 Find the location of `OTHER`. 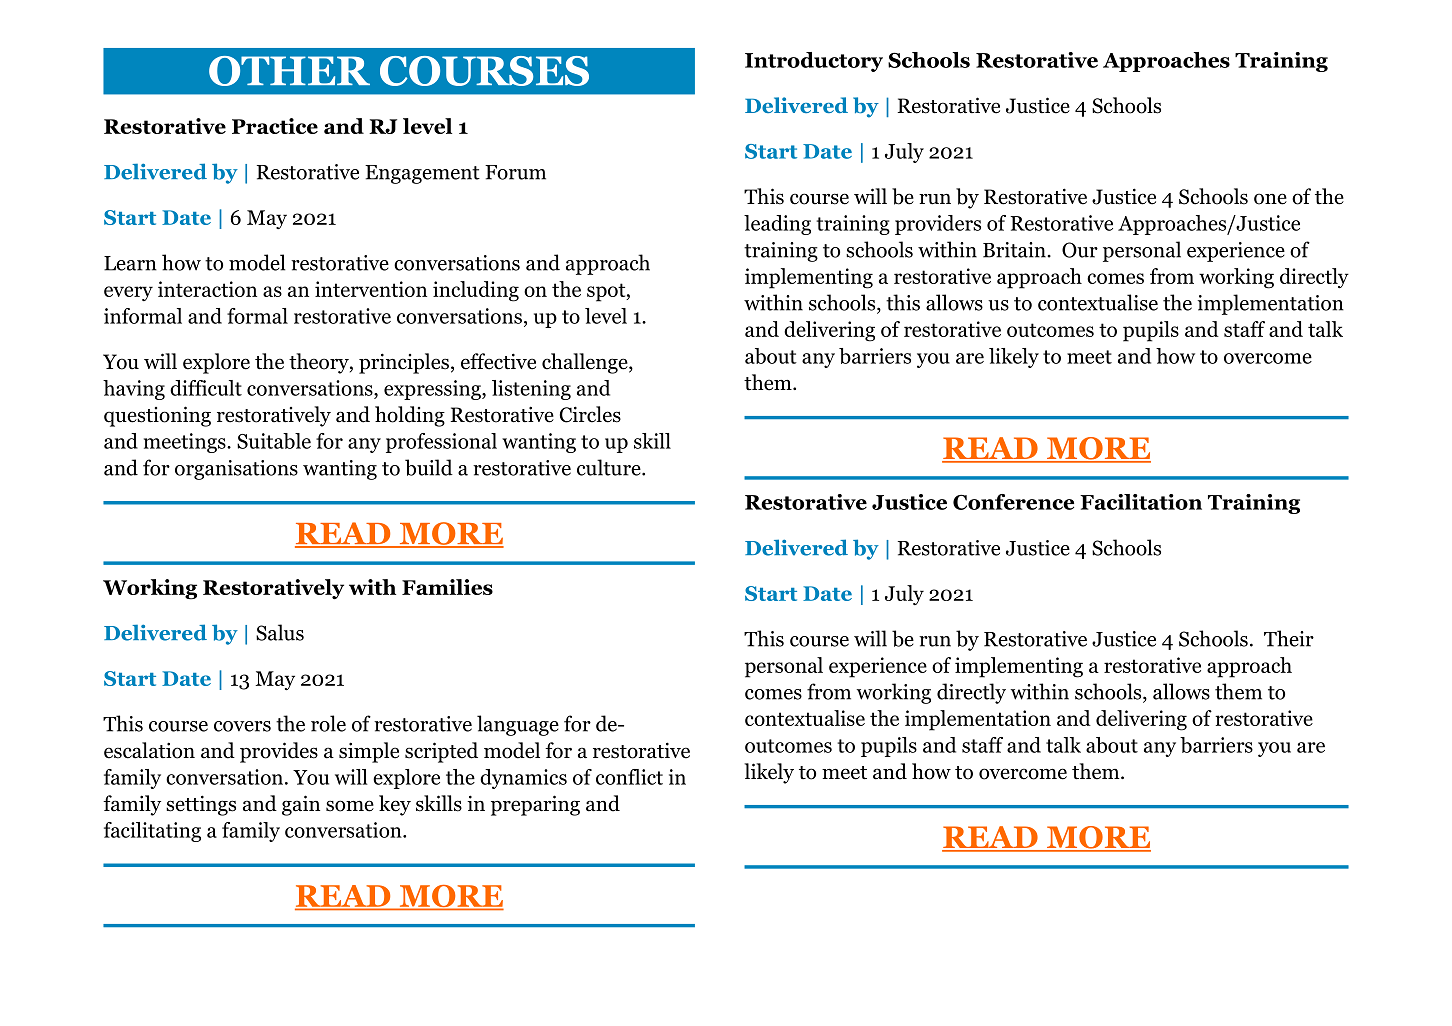

OTHER is located at coordinates (289, 71).
